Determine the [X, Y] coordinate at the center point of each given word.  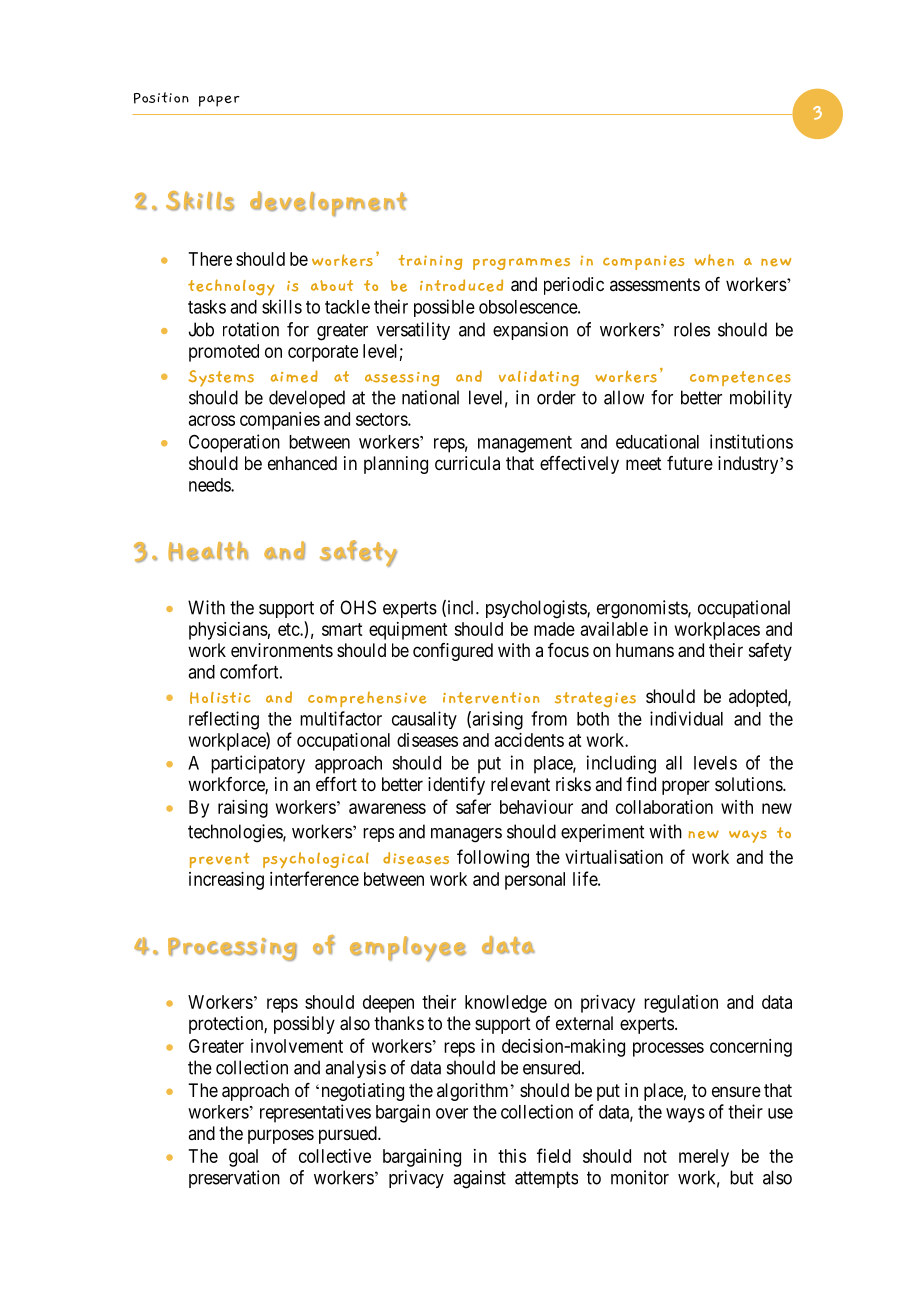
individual [686, 718]
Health [208, 551]
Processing [232, 949]
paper [219, 101]
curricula [467, 463]
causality [424, 720]
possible [444, 308]
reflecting [224, 720]
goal [243, 1158]
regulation [681, 1004]
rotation [251, 329]
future [690, 463]
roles [692, 329]
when [714, 260]
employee [408, 948]
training [430, 262]
